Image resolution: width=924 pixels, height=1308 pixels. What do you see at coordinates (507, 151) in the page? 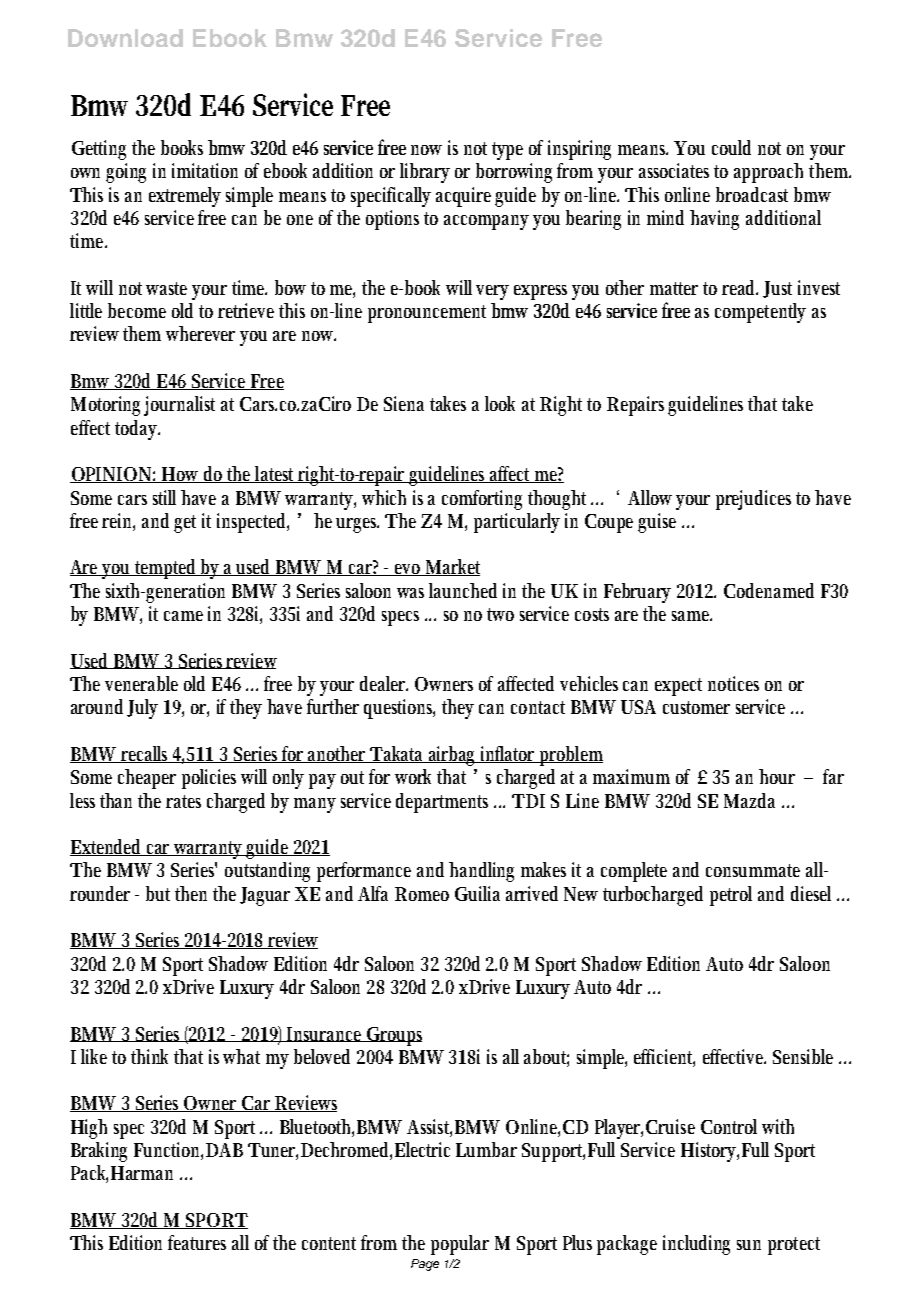
I see `type` at bounding box center [507, 151].
